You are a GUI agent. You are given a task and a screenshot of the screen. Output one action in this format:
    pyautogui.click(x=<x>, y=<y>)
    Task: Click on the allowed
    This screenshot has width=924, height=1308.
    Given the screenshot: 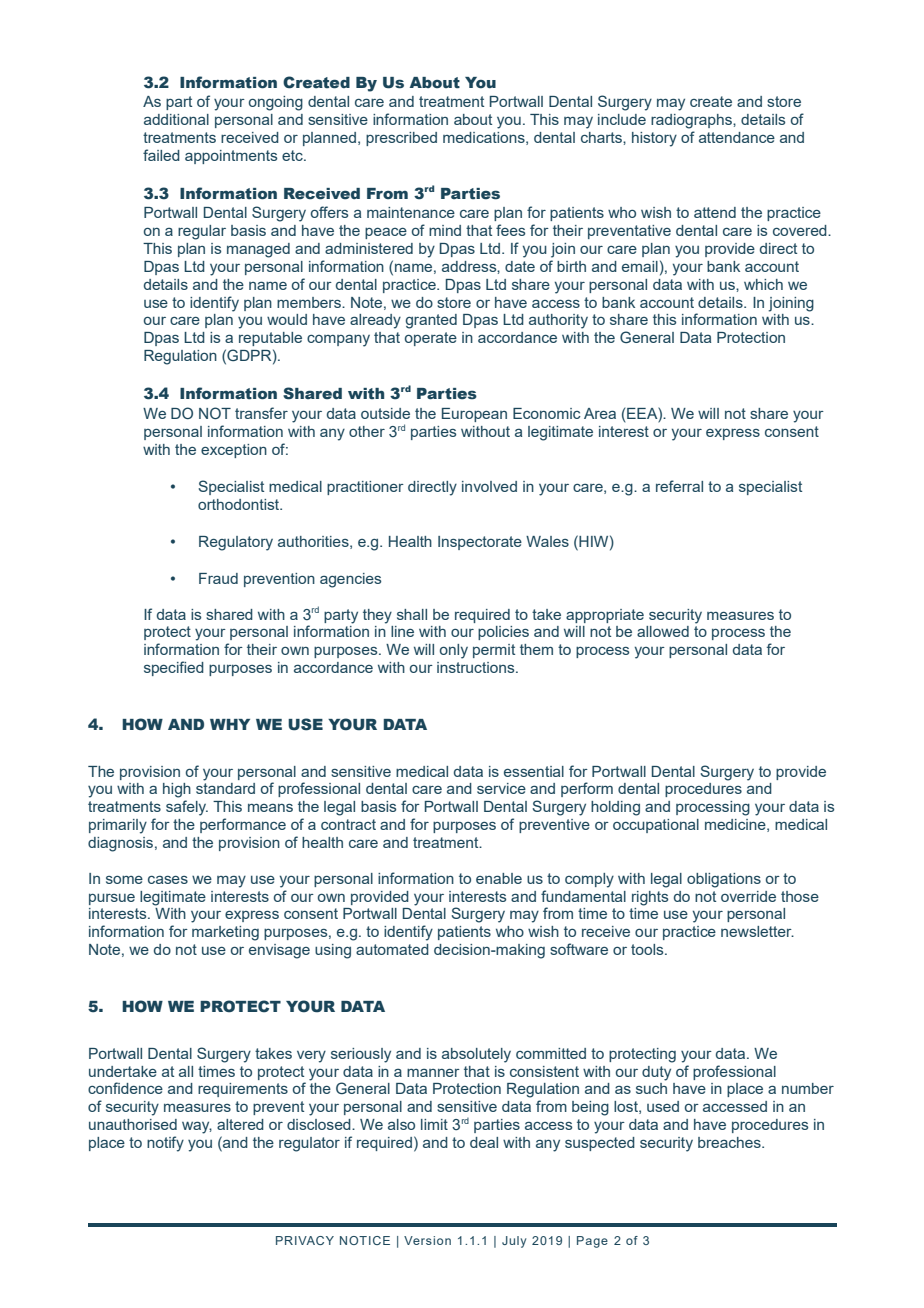 What is the action you would take?
    pyautogui.click(x=663, y=631)
